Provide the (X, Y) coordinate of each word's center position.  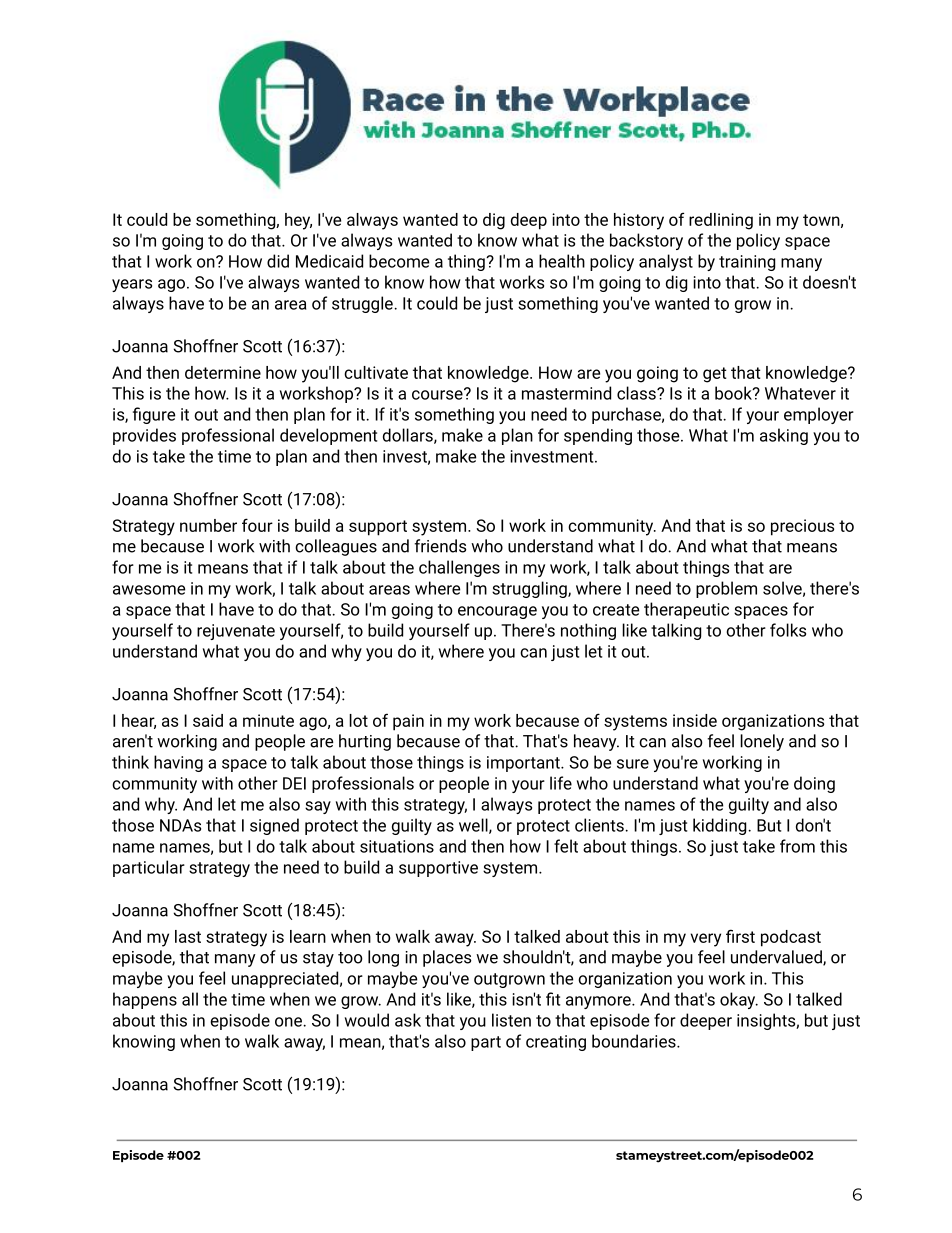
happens (145, 1000)
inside (695, 720)
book (734, 393)
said (208, 720)
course (438, 394)
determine (223, 372)
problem (726, 589)
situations (397, 846)
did (278, 261)
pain (408, 722)
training (747, 263)
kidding (721, 826)
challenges (459, 568)
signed (274, 826)
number (208, 525)
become (399, 261)
